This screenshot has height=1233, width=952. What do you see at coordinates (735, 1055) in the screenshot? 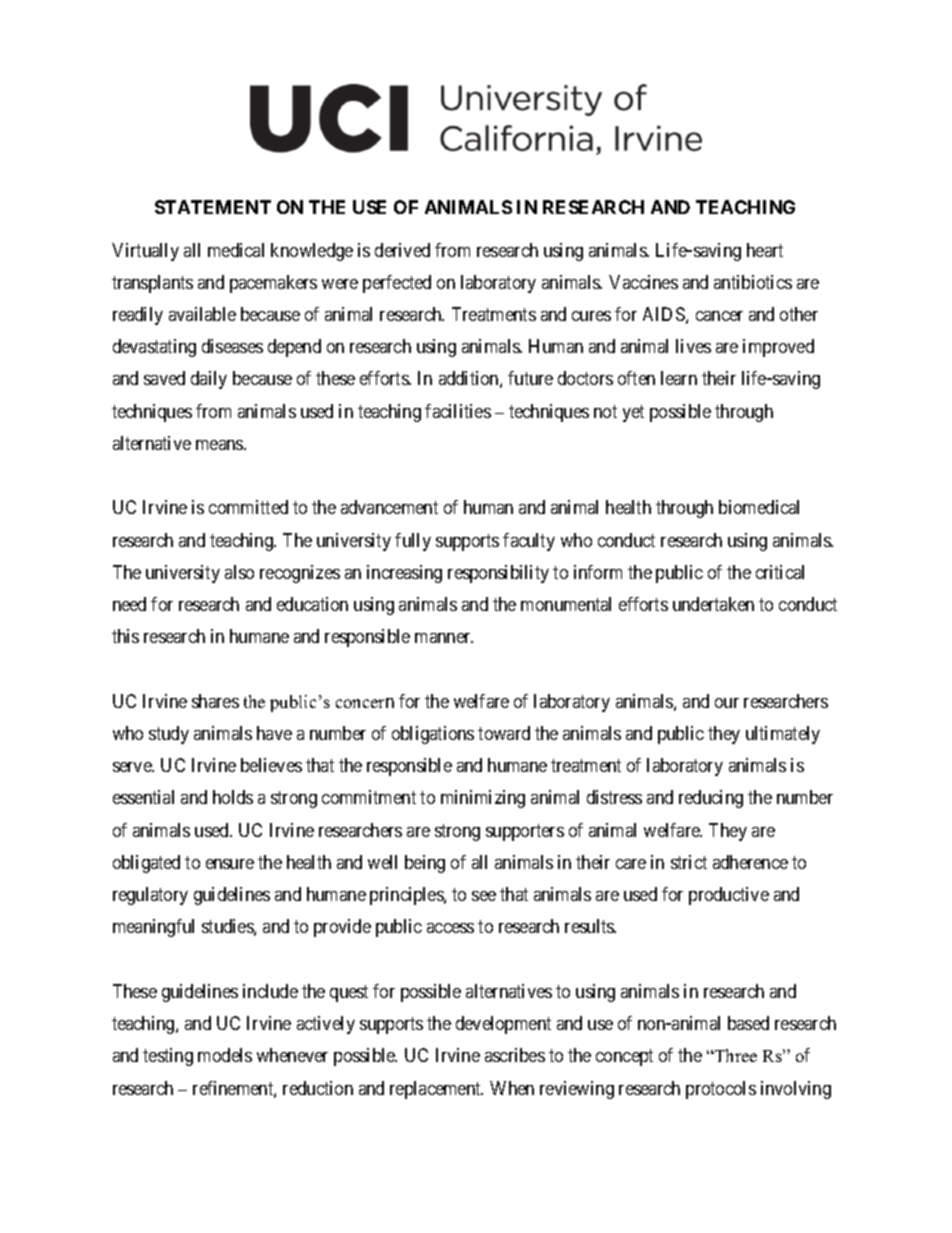
I see `Three` at bounding box center [735, 1055].
